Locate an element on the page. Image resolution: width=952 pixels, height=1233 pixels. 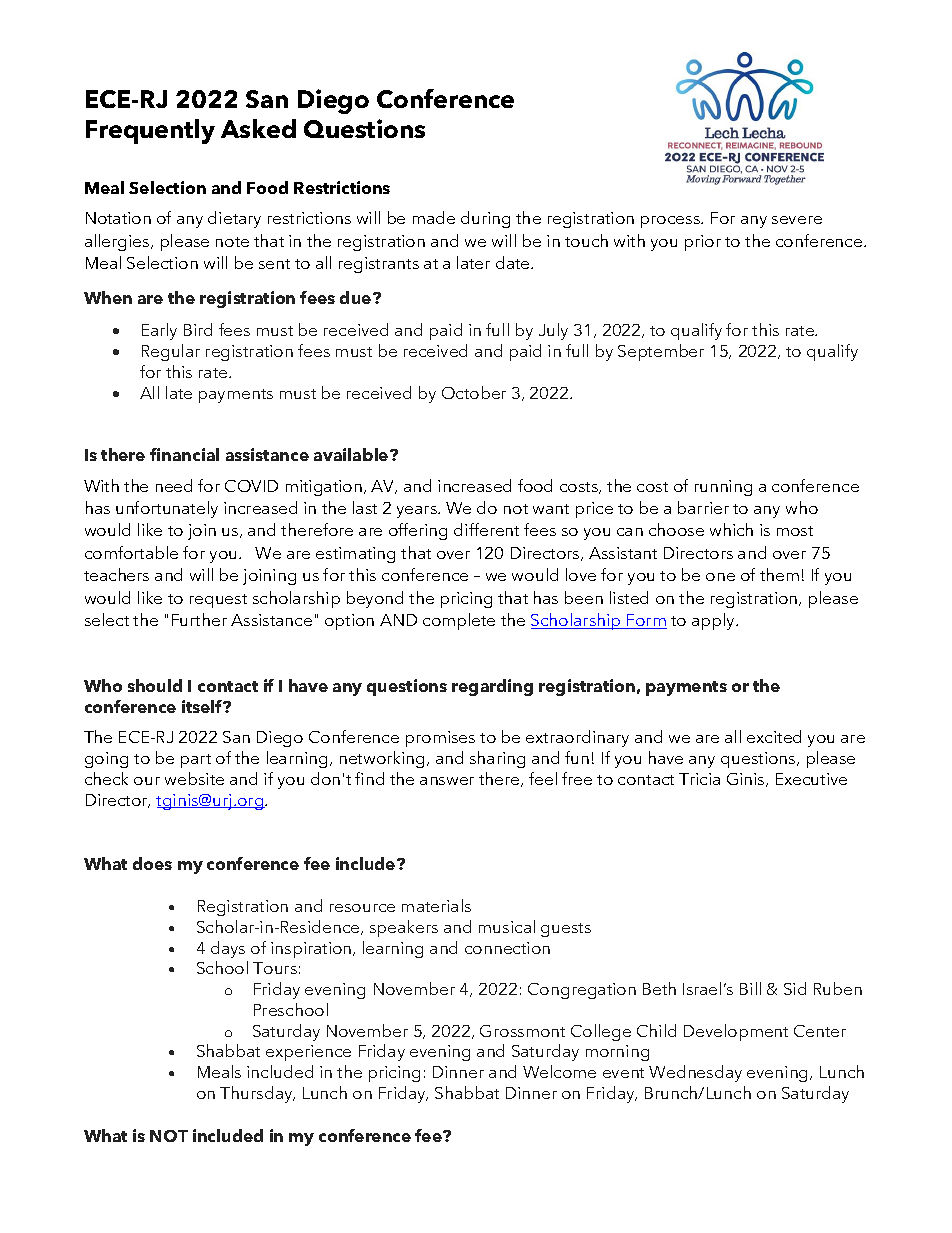
regarding is located at coordinates (492, 687).
